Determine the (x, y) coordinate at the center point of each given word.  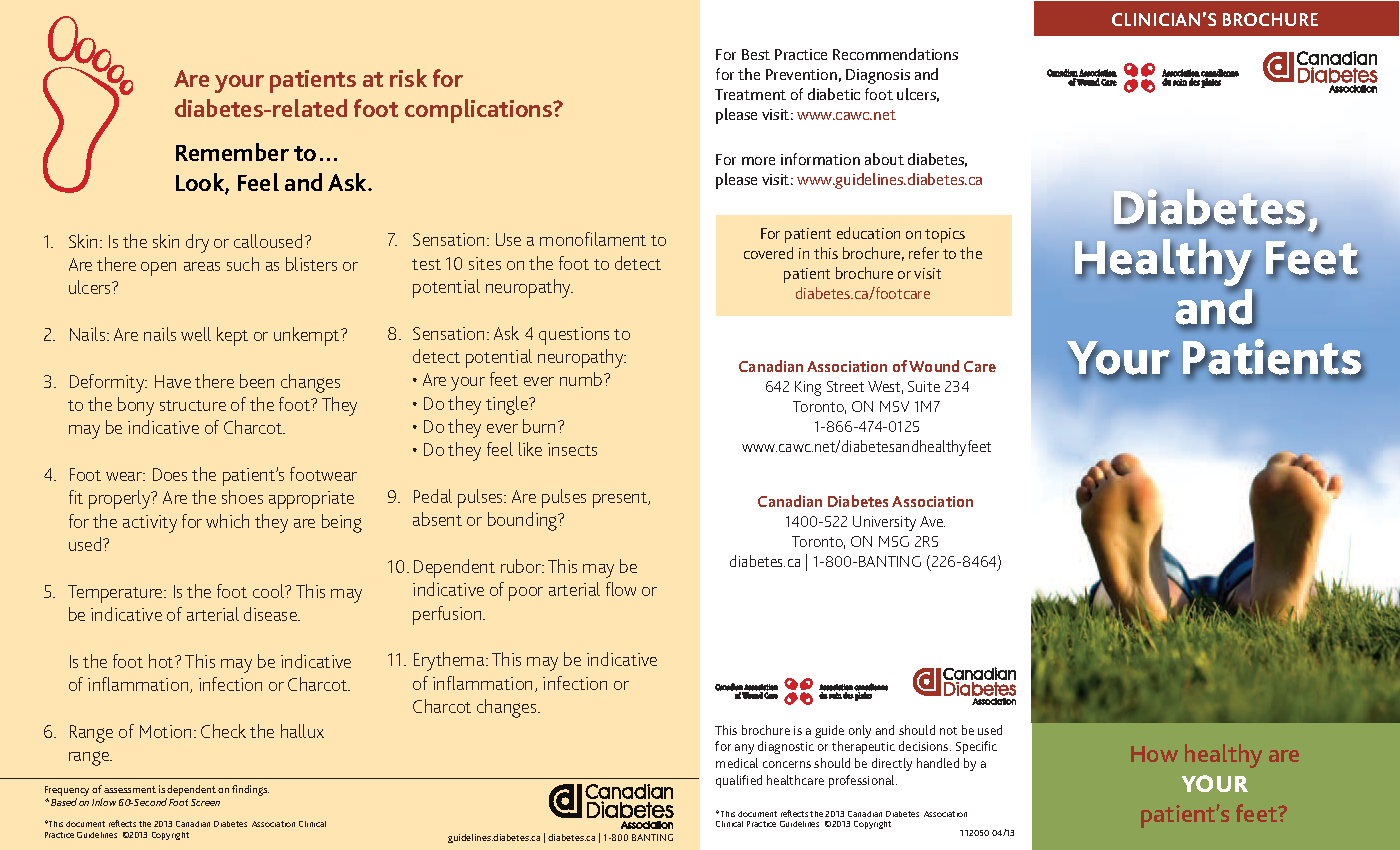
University (884, 523)
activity (150, 524)
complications (480, 111)
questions (574, 336)
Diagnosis (878, 76)
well (196, 334)
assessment (130, 789)
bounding (524, 521)
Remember (232, 152)
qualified (739, 781)
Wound (934, 366)
